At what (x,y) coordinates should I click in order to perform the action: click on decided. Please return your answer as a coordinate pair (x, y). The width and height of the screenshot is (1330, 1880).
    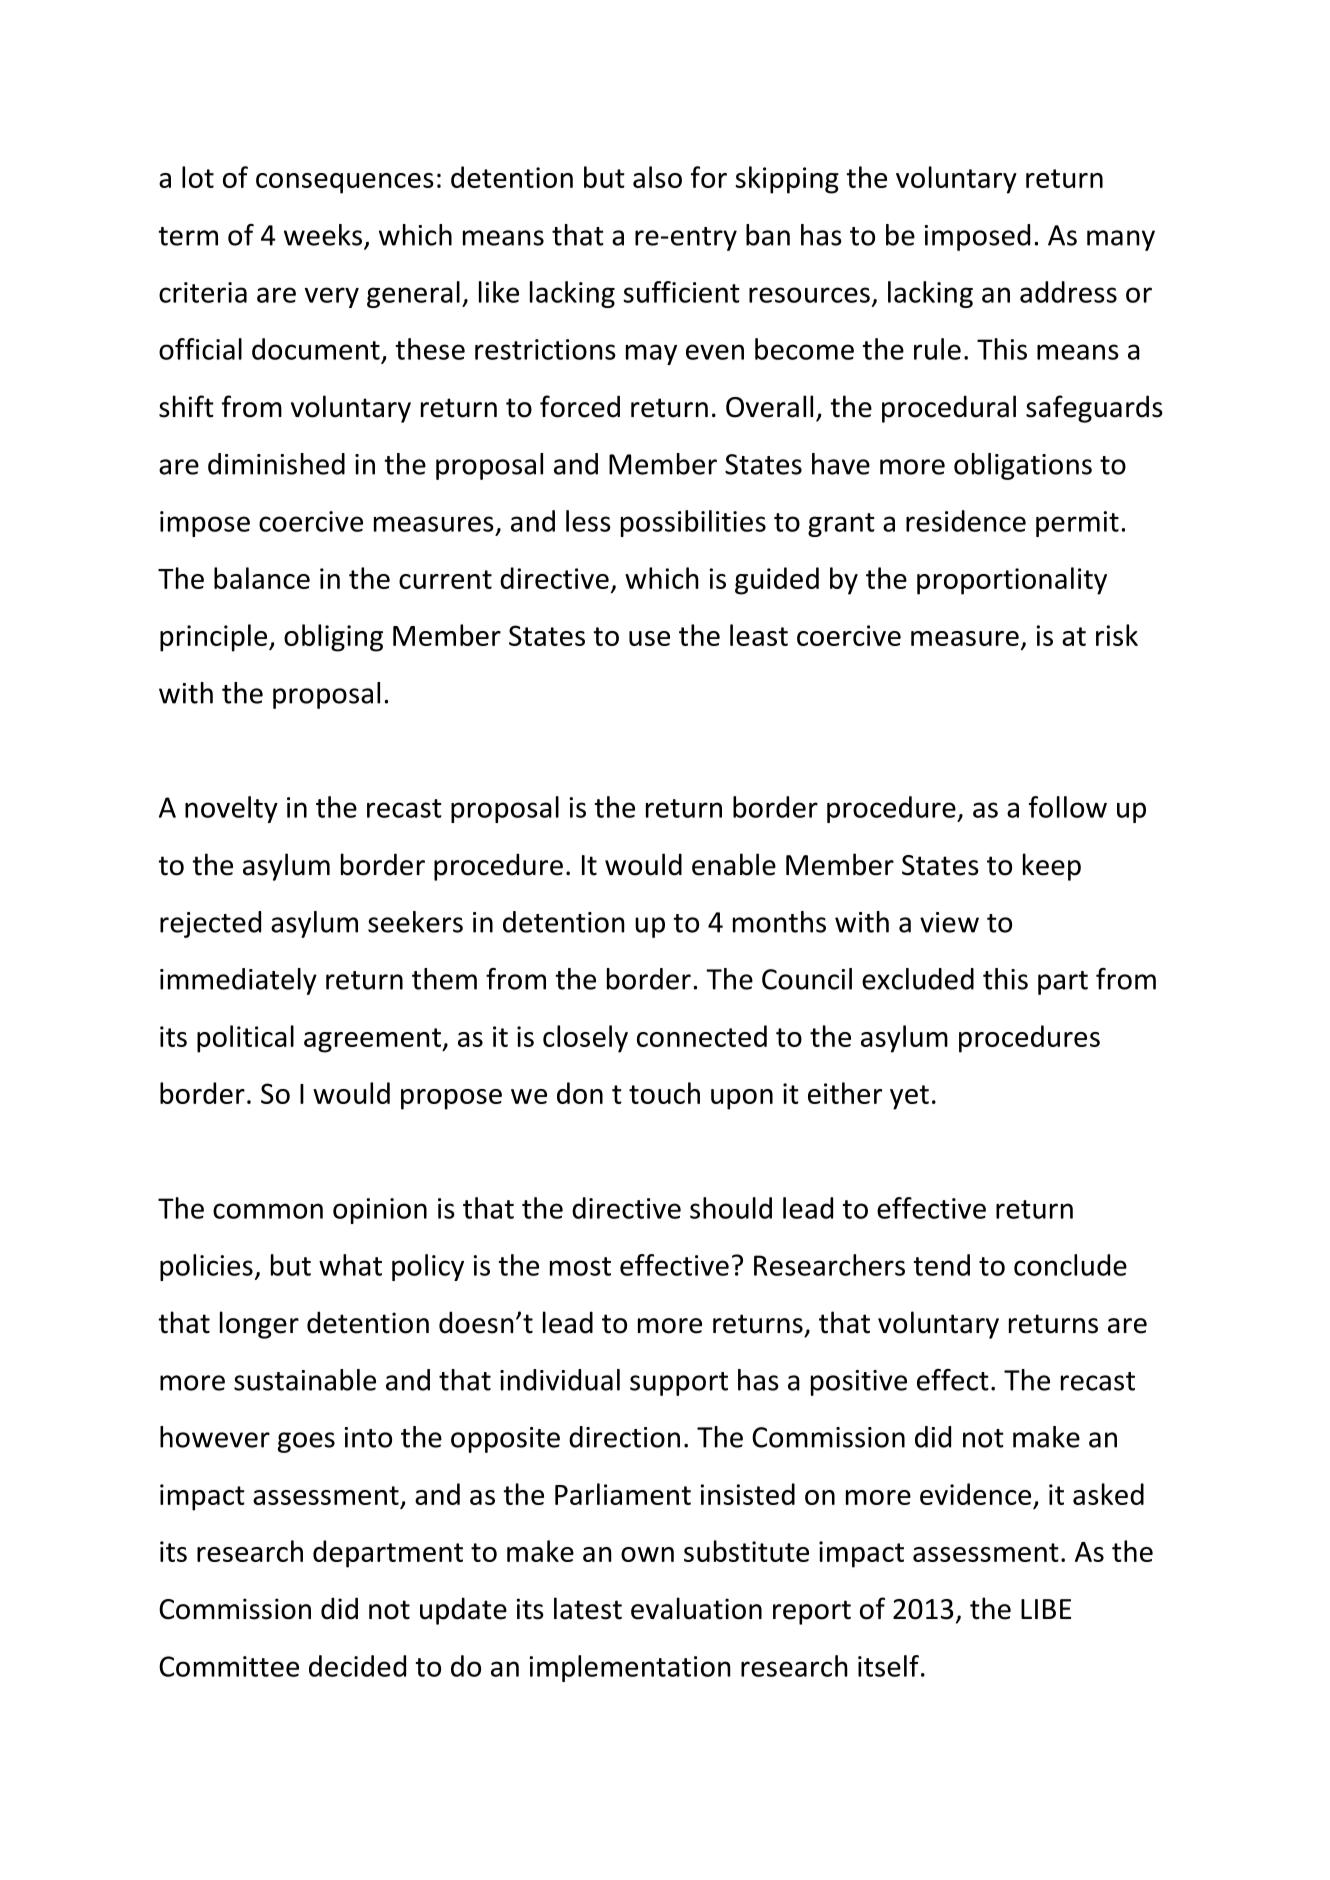
    Looking at the image, I should click on (357, 1666).
